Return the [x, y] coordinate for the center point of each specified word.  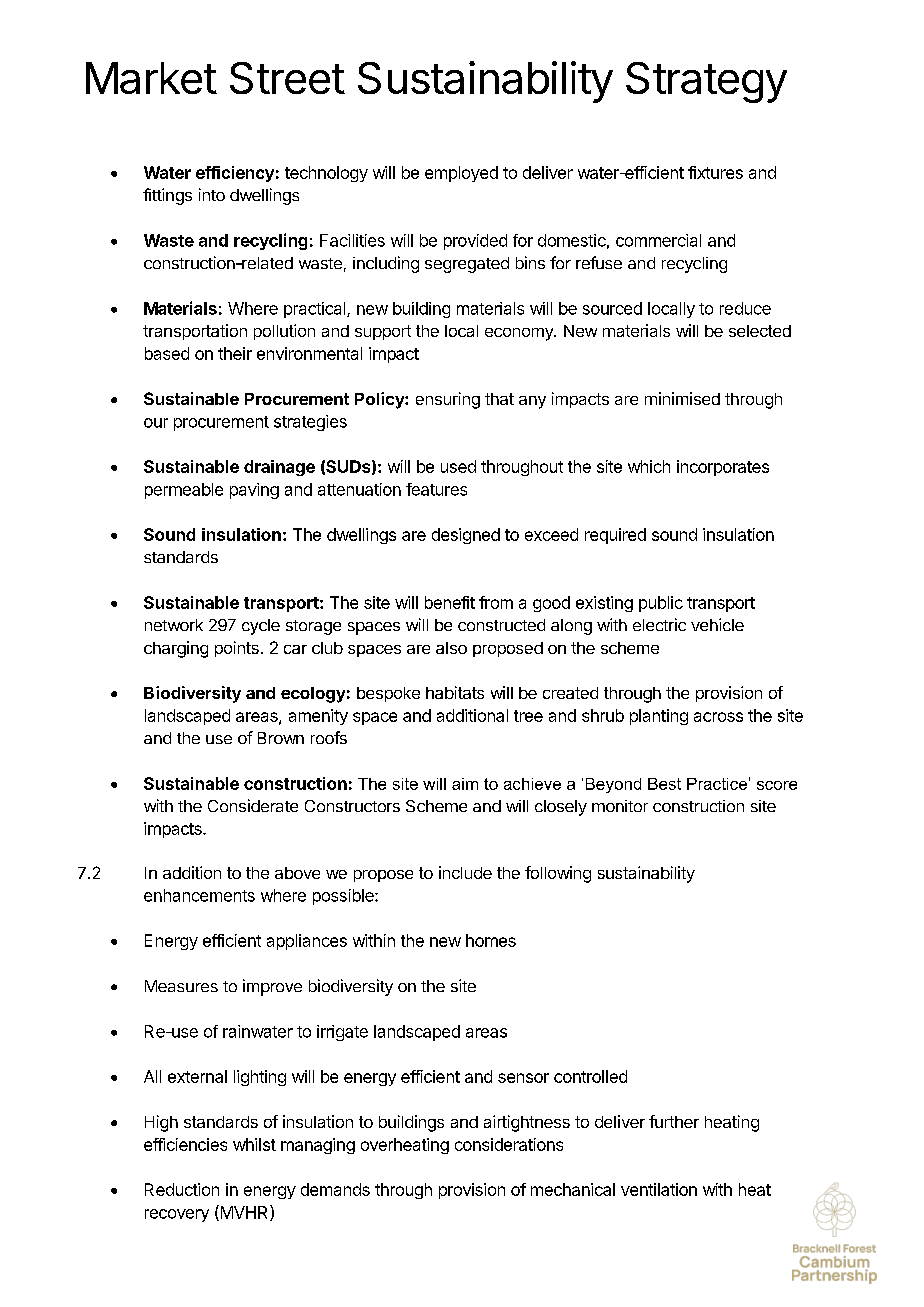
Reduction [182, 1189]
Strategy [706, 82]
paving [254, 491]
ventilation [659, 1189]
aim [465, 784]
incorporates [723, 468]
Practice [717, 784]
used [458, 466]
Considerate [253, 805]
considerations [509, 1144]
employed [461, 174]
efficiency [235, 174]
